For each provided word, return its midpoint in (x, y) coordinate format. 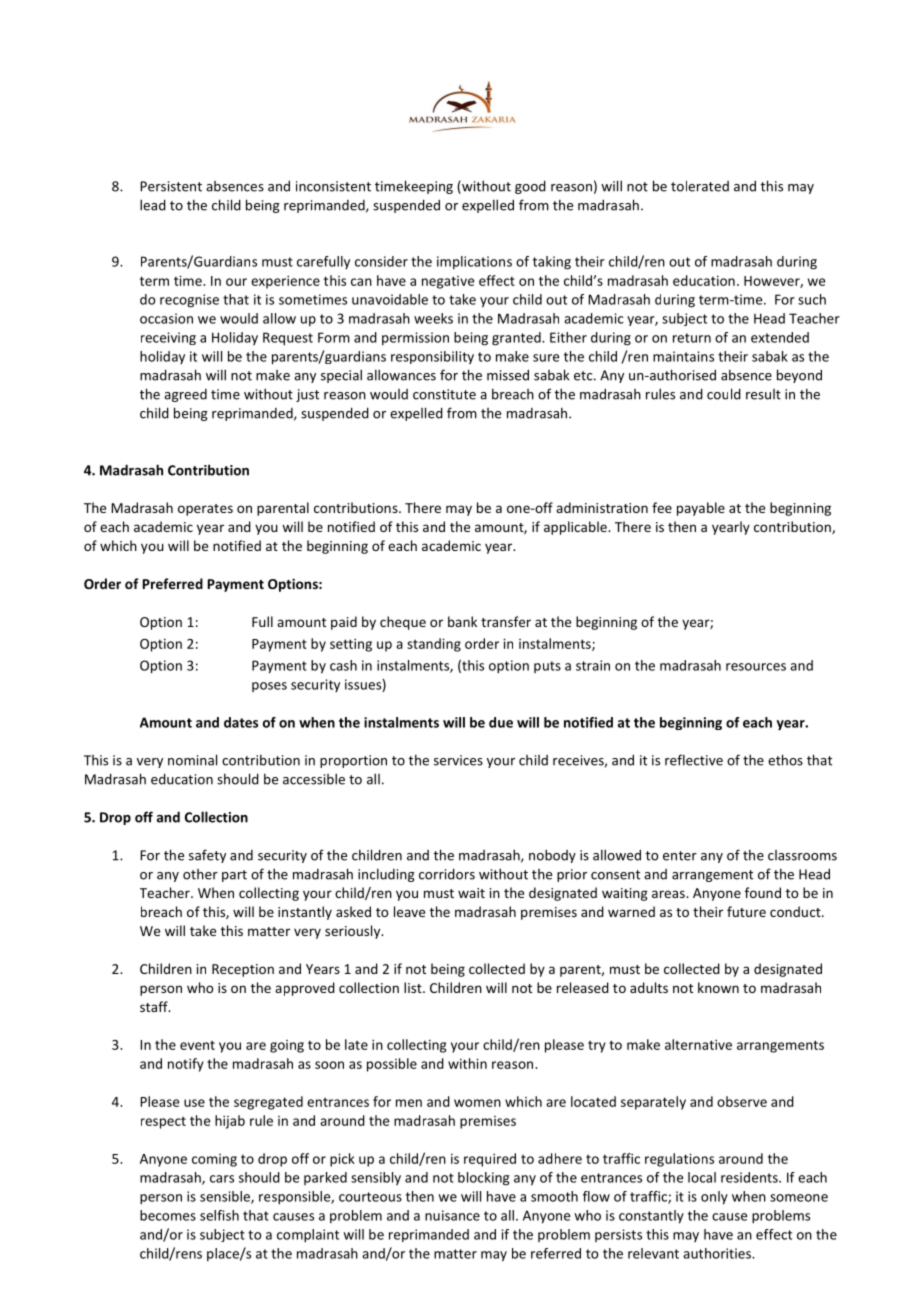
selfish (219, 1215)
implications (474, 262)
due (501, 722)
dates (241, 722)
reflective (694, 760)
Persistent (171, 186)
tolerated (700, 186)
